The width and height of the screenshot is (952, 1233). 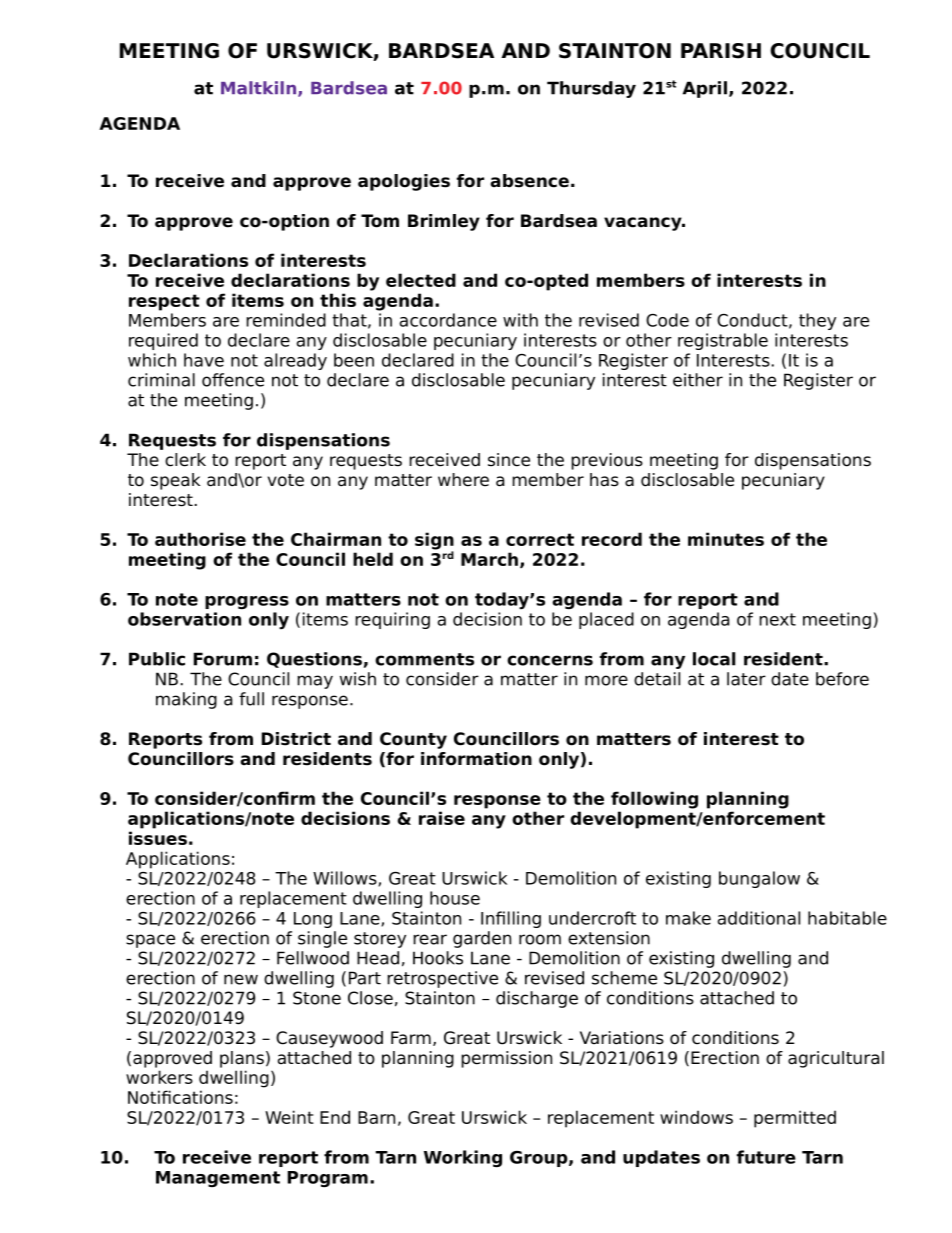 What do you see at coordinates (247, 602) in the screenshot?
I see `progress` at bounding box center [247, 602].
